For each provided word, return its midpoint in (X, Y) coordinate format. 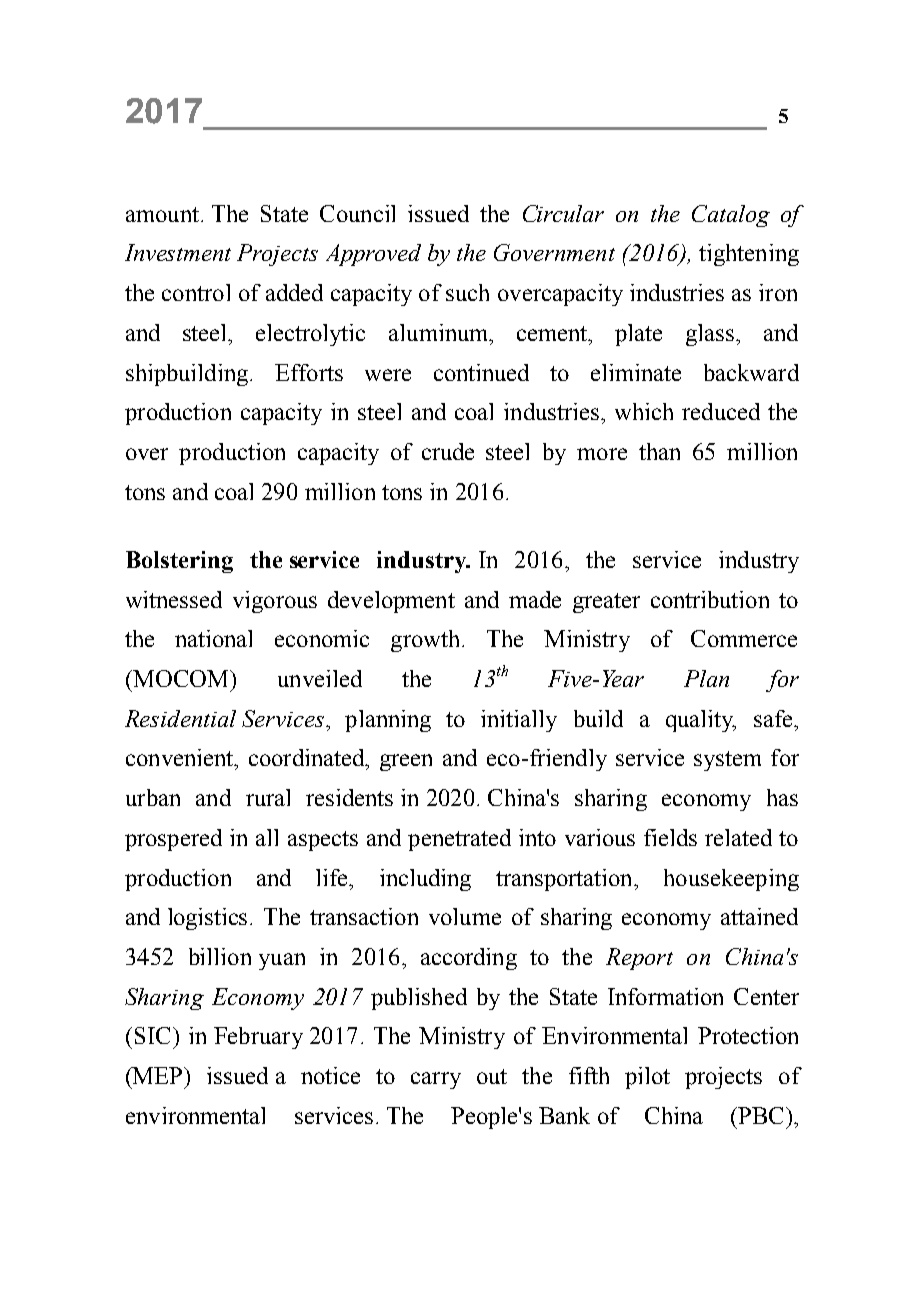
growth (427, 641)
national (213, 638)
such (467, 292)
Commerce (744, 638)
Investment (178, 252)
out (492, 1076)
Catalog (731, 216)
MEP (158, 1075)
